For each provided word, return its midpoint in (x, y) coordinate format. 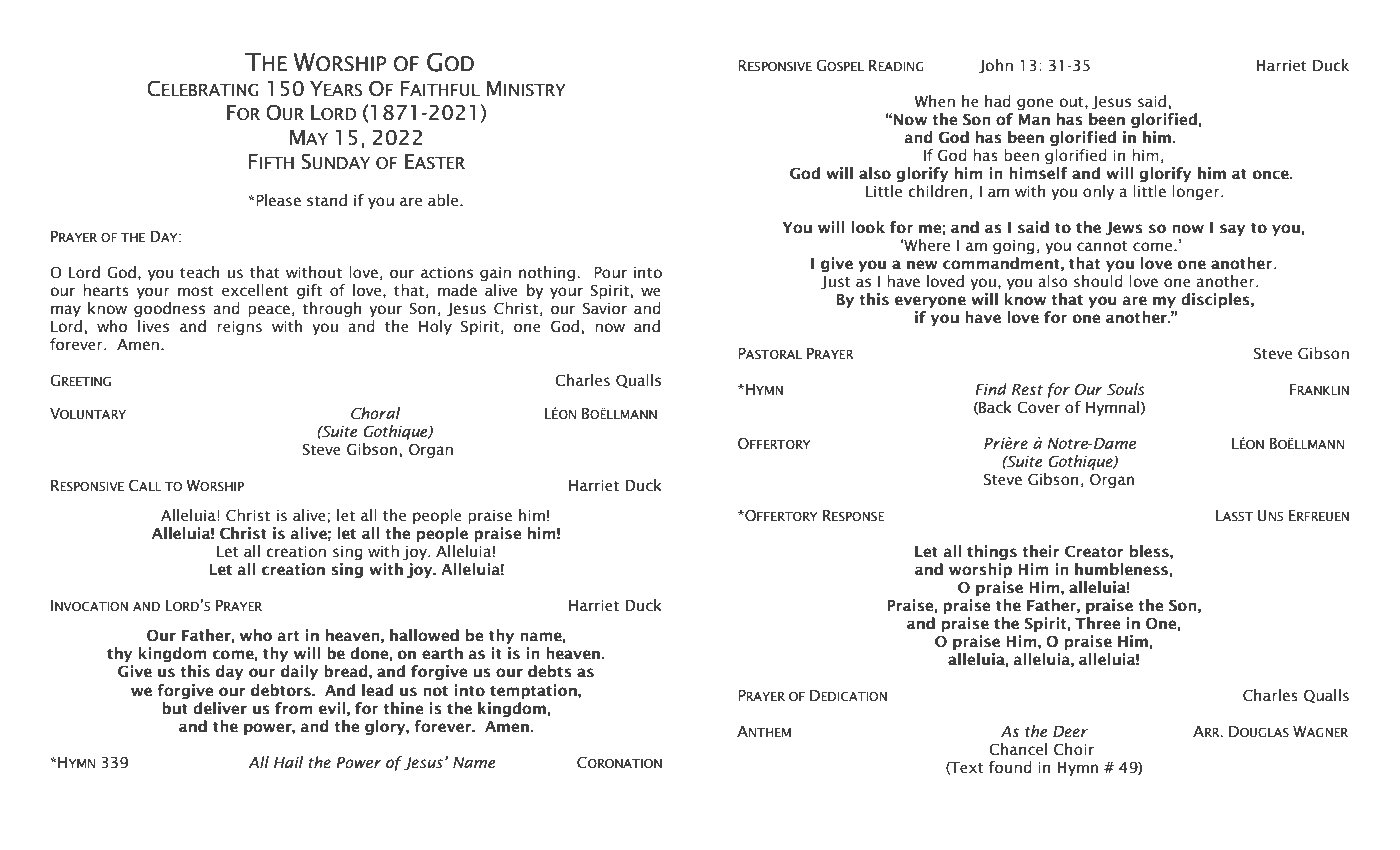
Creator (1094, 551)
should (1098, 281)
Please (277, 200)
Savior (605, 308)
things (992, 552)
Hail (288, 762)
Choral (375, 413)
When (934, 101)
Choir (1074, 749)
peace (269, 311)
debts (550, 671)
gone (1035, 104)
